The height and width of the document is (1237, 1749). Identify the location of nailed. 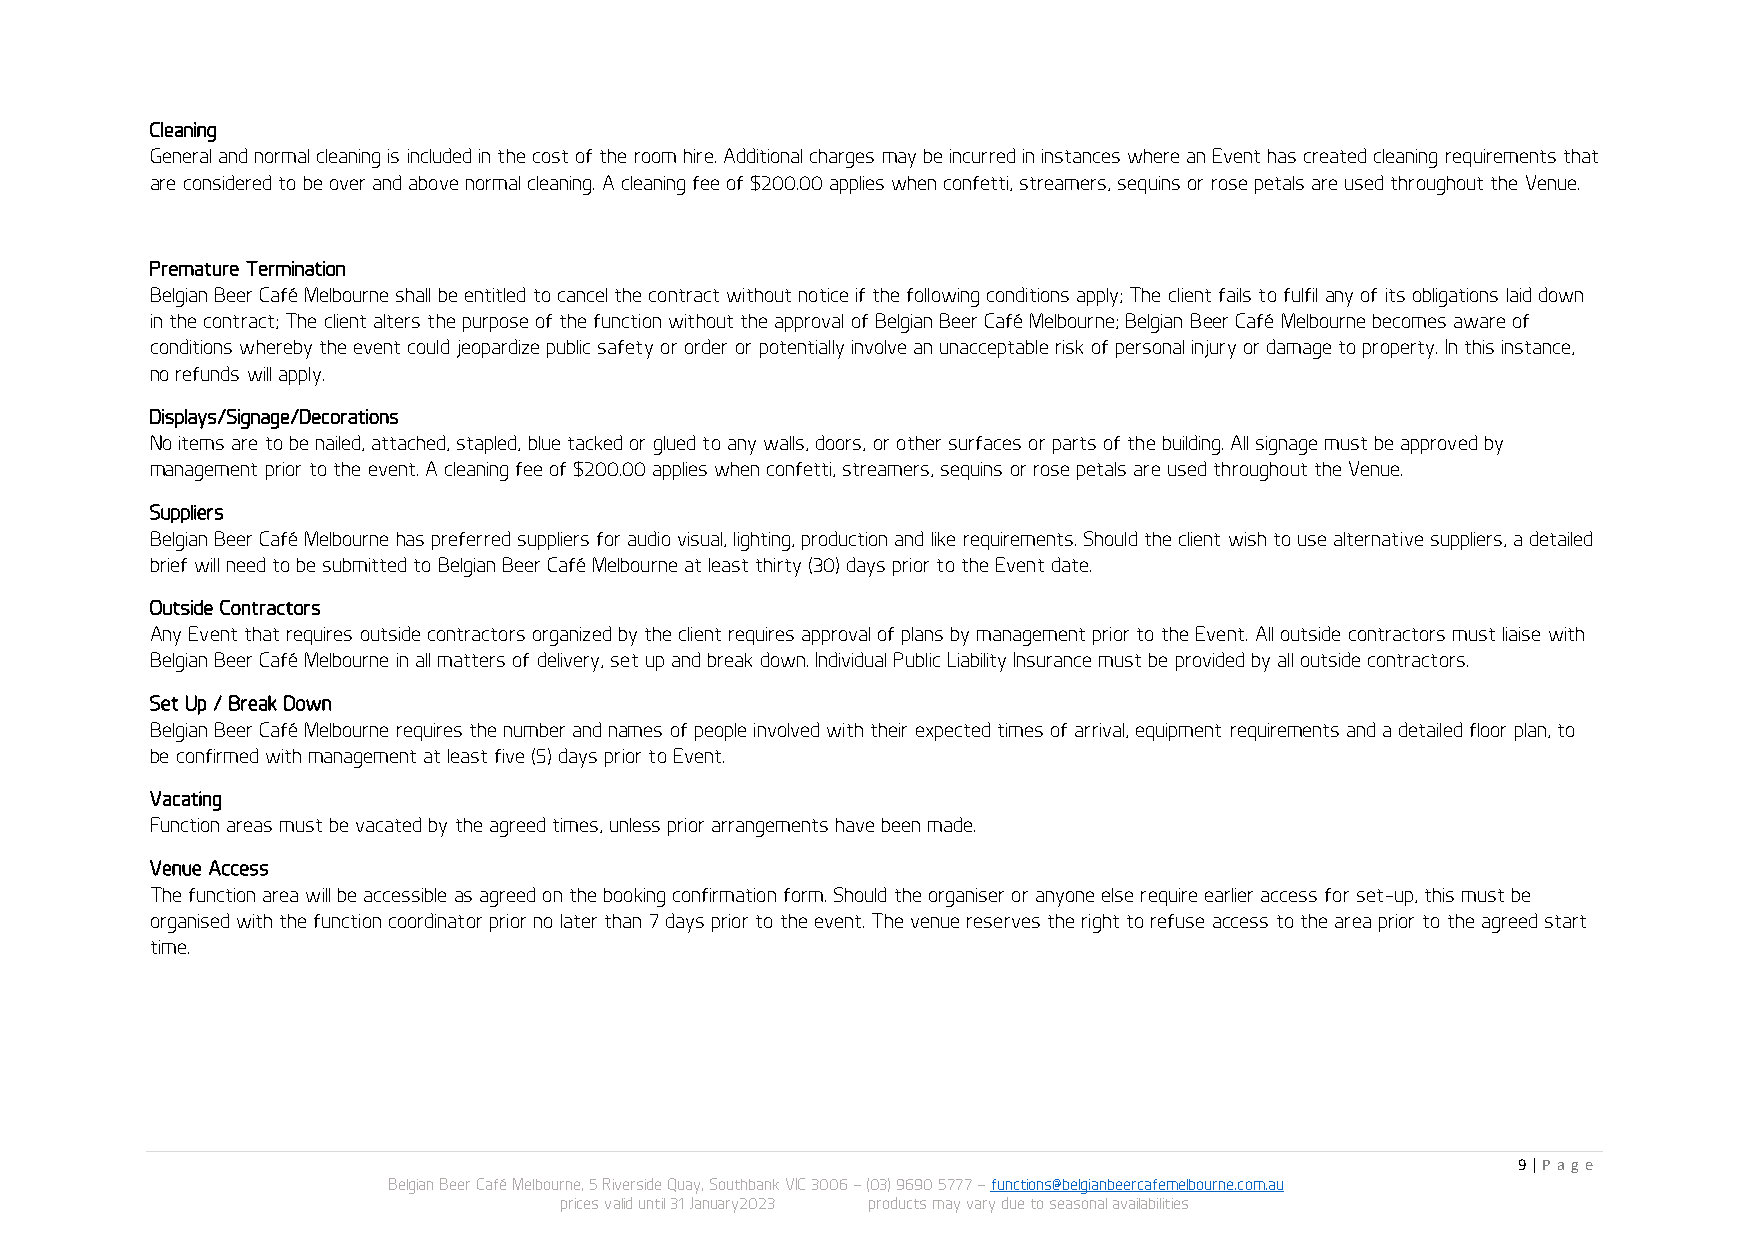
(339, 443).
